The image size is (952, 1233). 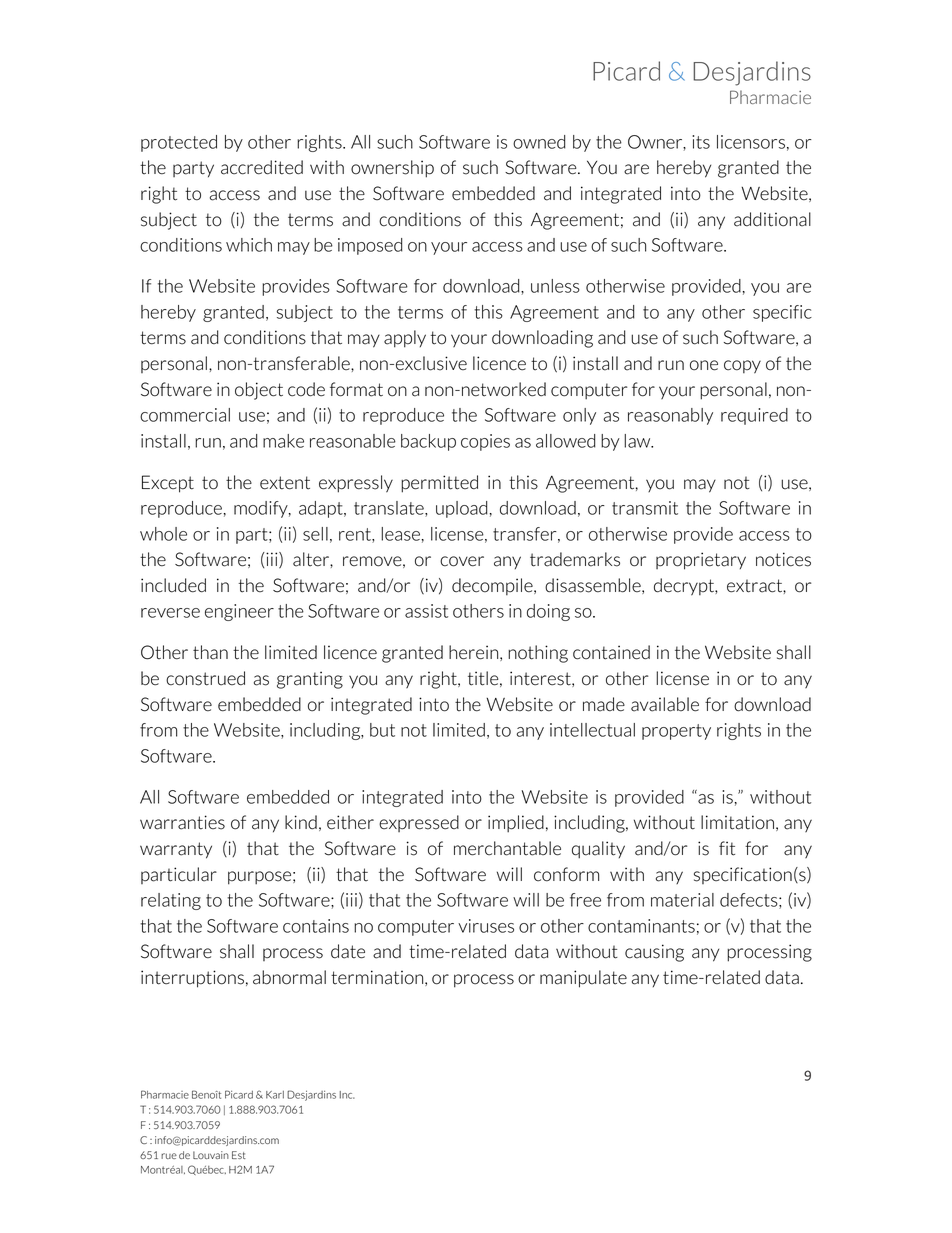 What do you see at coordinates (682, 900) in the screenshot?
I see `material` at bounding box center [682, 900].
